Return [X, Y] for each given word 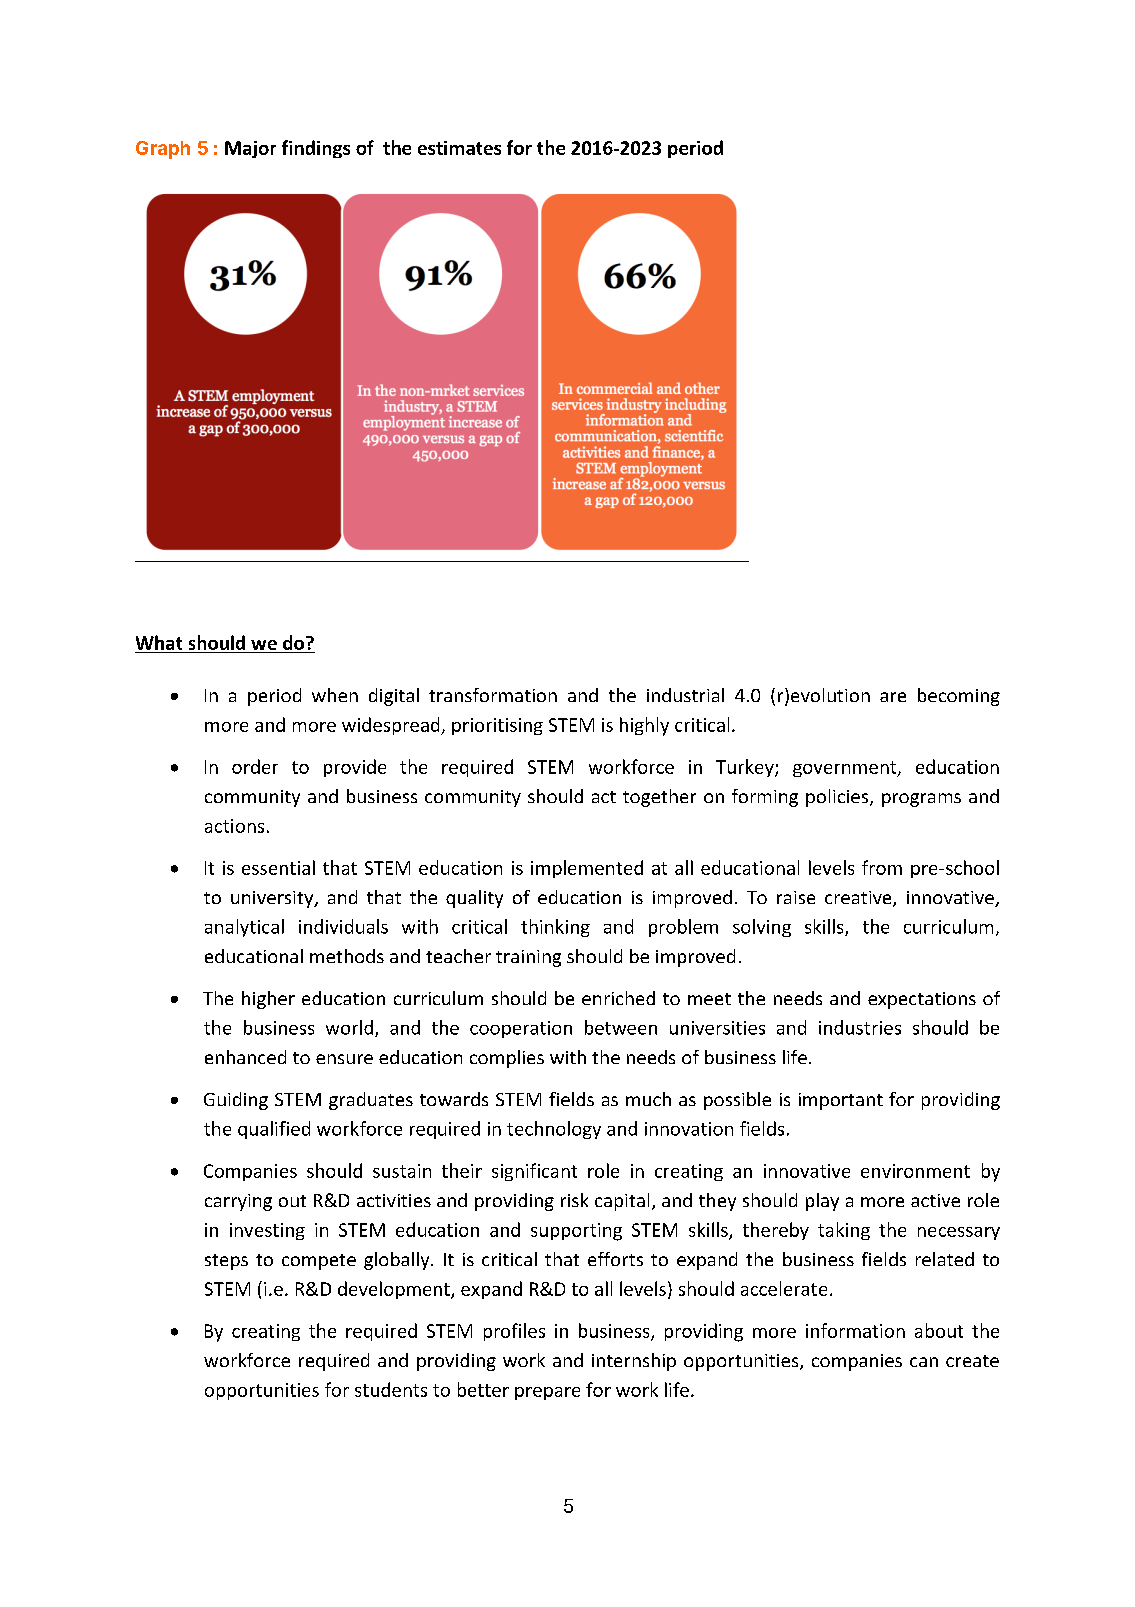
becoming [959, 697]
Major [250, 149]
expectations [922, 1000]
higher [268, 1000]
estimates [459, 148]
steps [226, 1262]
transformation [493, 695]
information [855, 1330]
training [528, 958]
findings [316, 149]
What [159, 642]
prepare [547, 1393]
